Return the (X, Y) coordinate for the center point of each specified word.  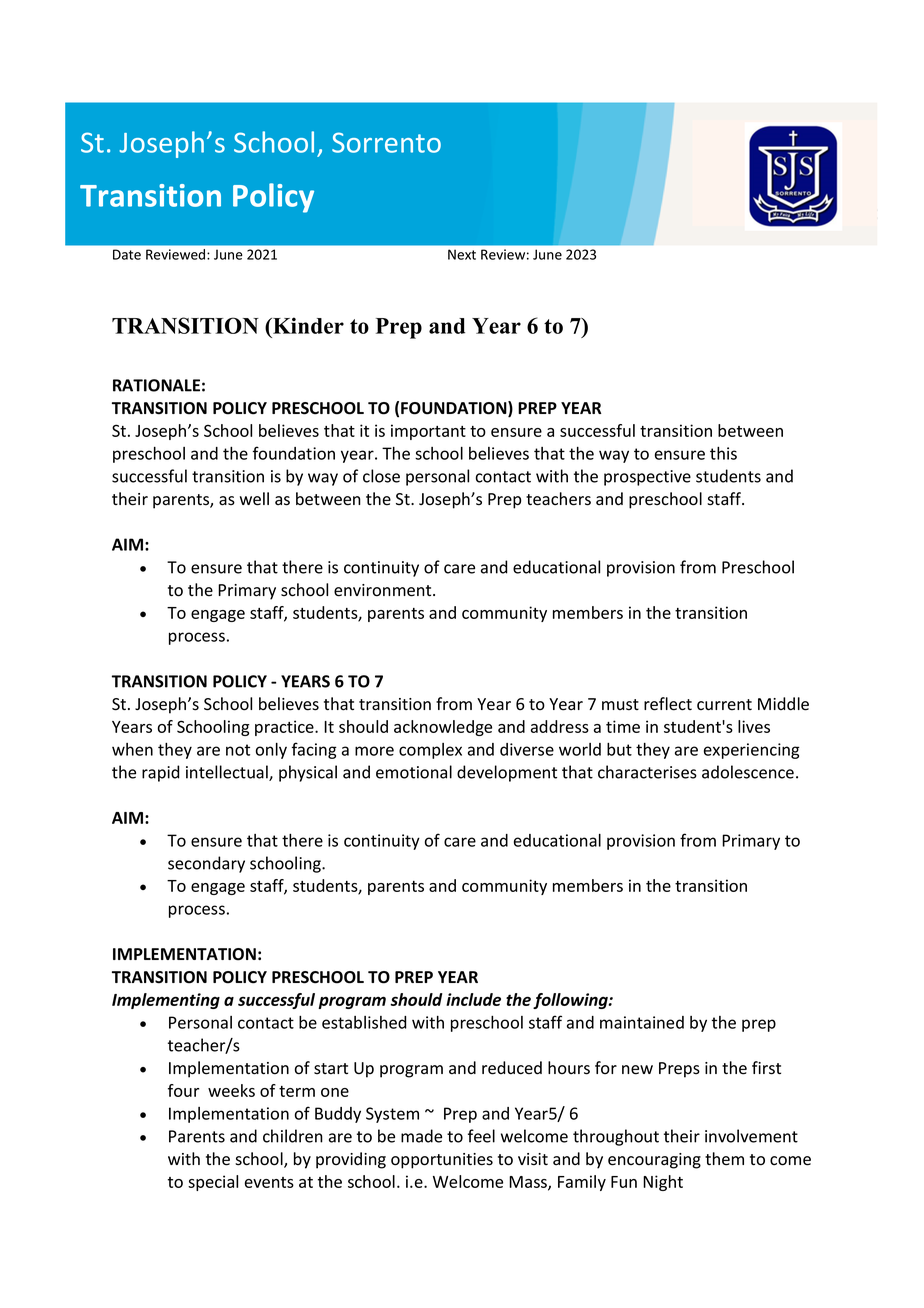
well (254, 499)
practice (285, 728)
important (428, 432)
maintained (642, 1022)
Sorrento (386, 142)
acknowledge (443, 728)
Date (127, 254)
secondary (206, 864)
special (213, 1183)
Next (462, 254)
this (723, 453)
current (724, 705)
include (473, 999)
